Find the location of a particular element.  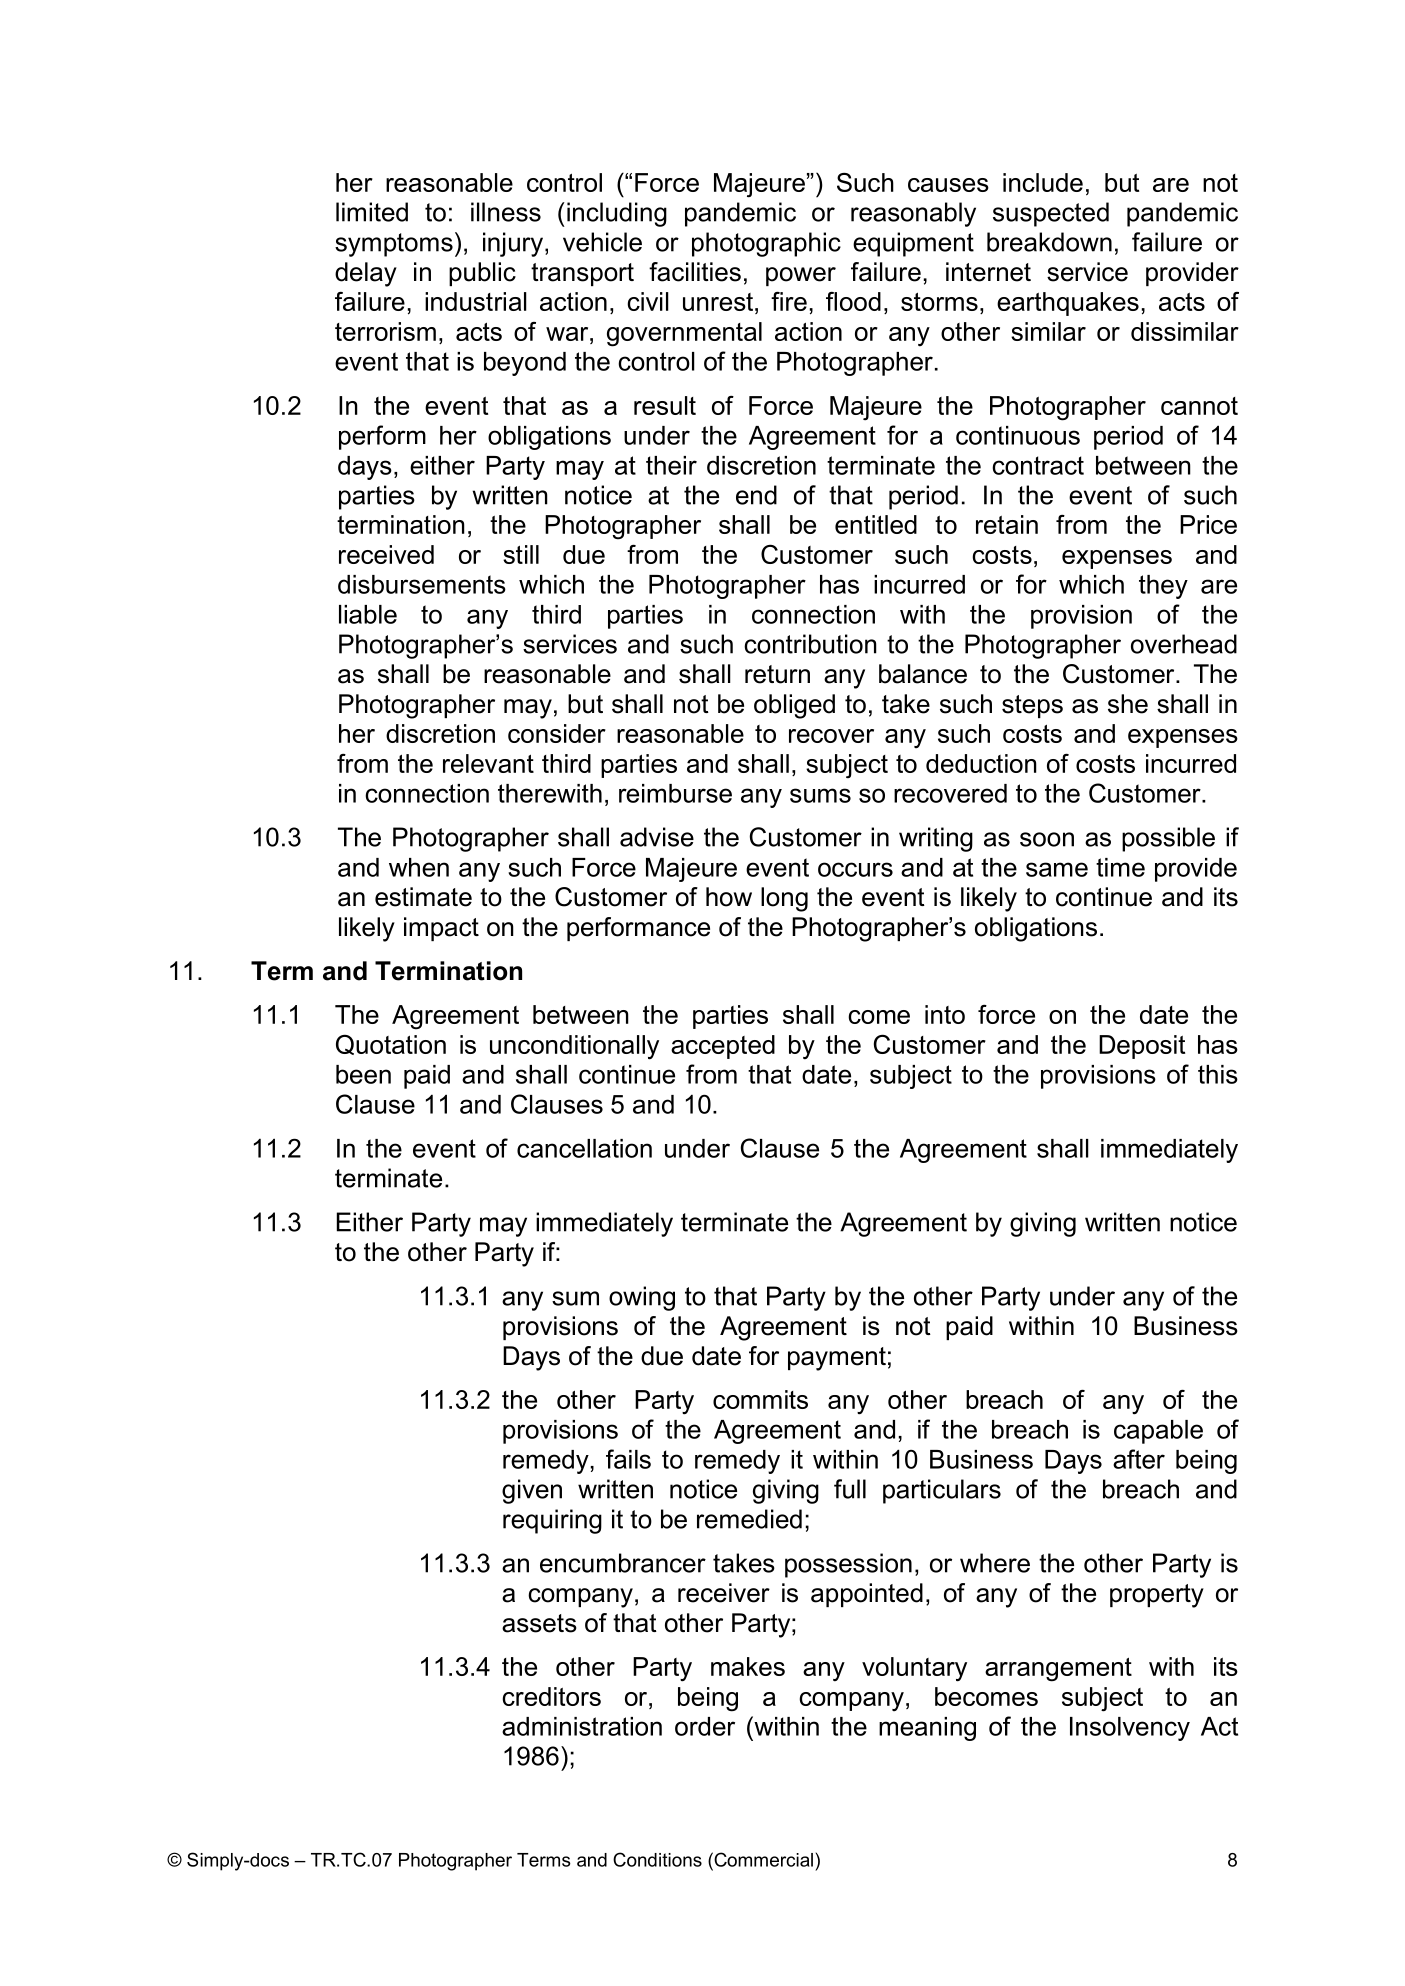

accepted is located at coordinates (723, 1047).
